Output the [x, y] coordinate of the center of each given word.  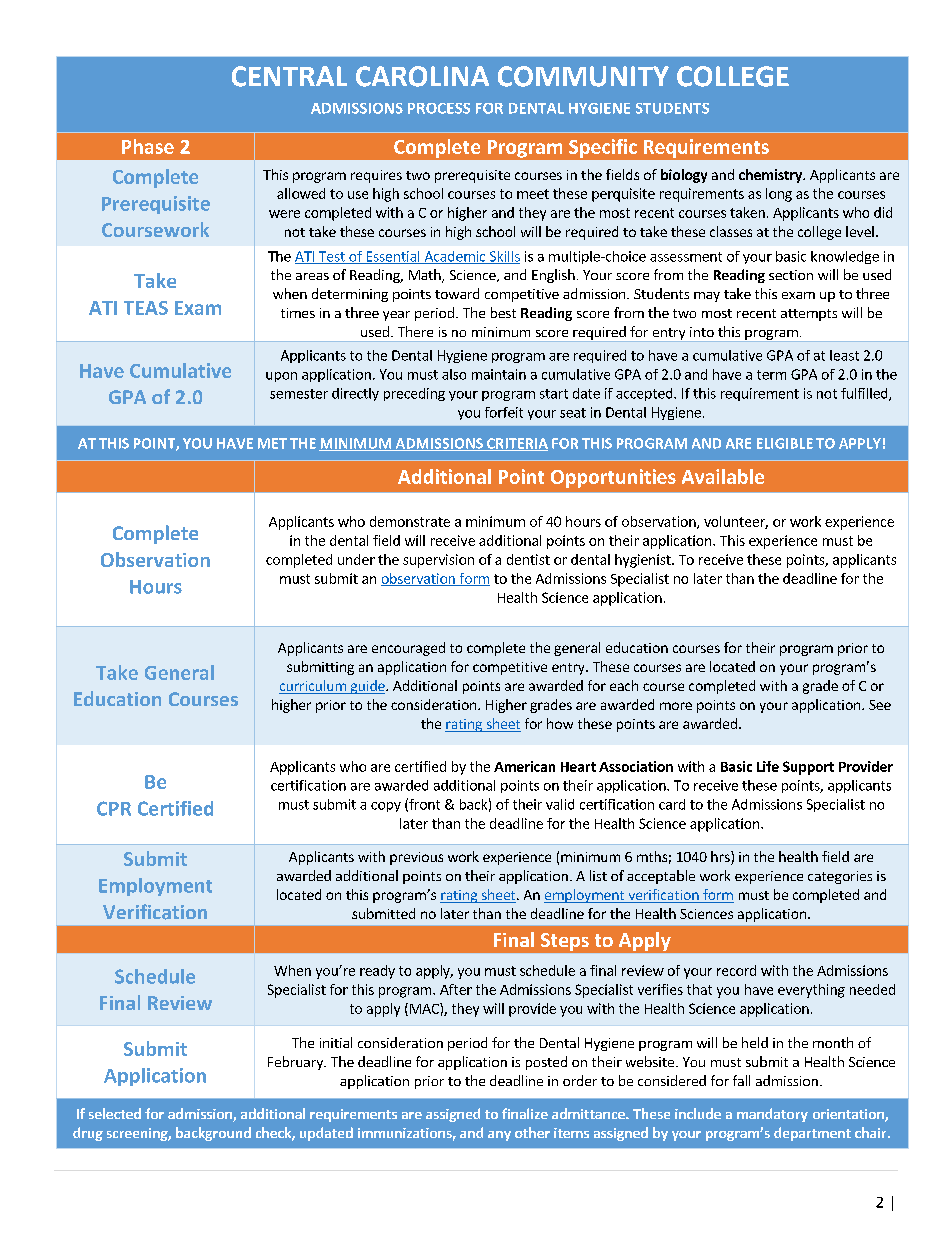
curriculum [313, 687]
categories [840, 877]
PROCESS [439, 108]
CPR [114, 808]
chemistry [771, 176]
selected [115, 1113]
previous [416, 858]
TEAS [146, 308]
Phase [148, 146]
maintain [499, 374]
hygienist [644, 561]
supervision [438, 561]
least [844, 355]
